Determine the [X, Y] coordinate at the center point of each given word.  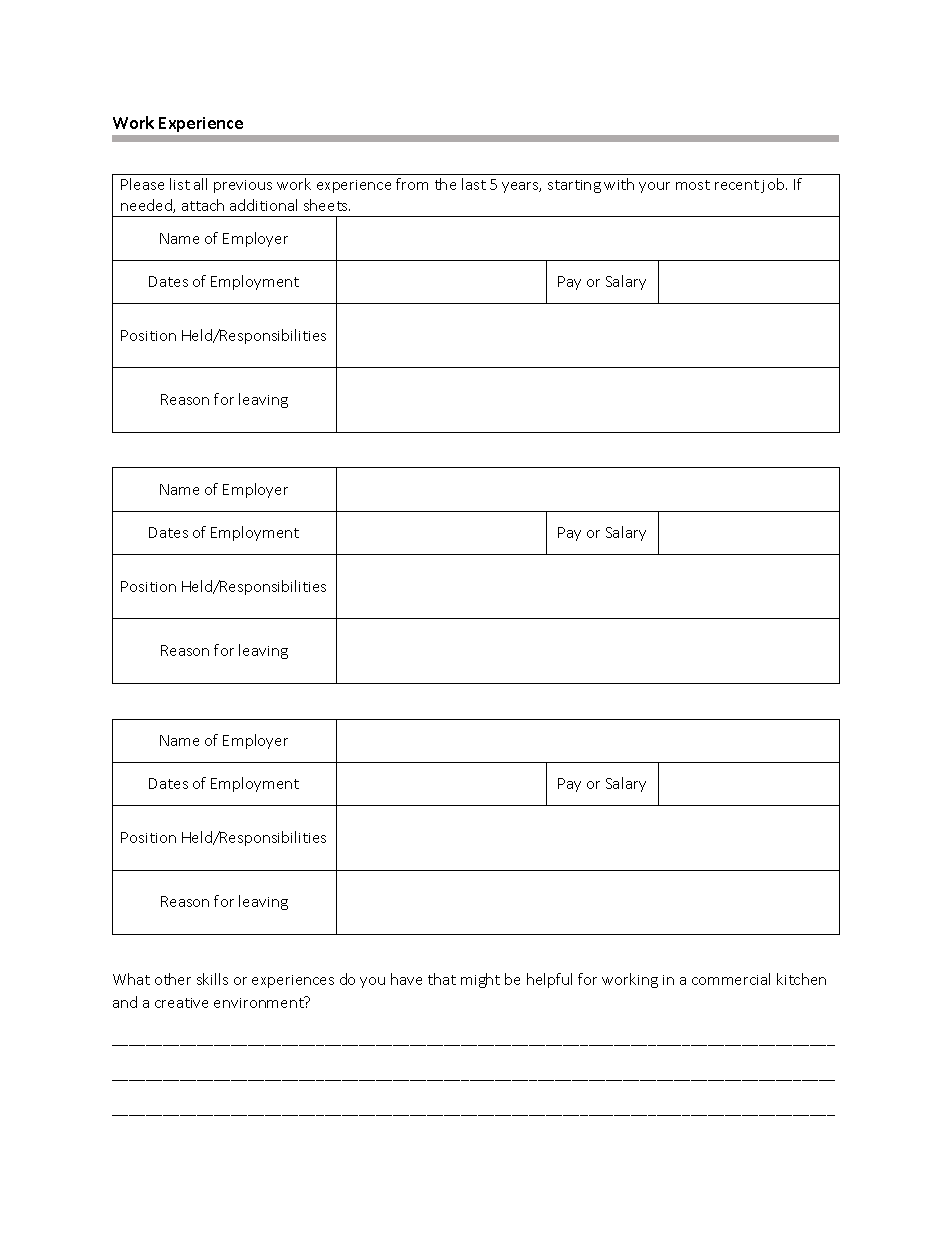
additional [263, 205]
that [442, 979]
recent [737, 185]
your [654, 187]
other [173, 979]
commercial [731, 979]
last [474, 184]
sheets [327, 205]
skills [212, 979]
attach [203, 205]
